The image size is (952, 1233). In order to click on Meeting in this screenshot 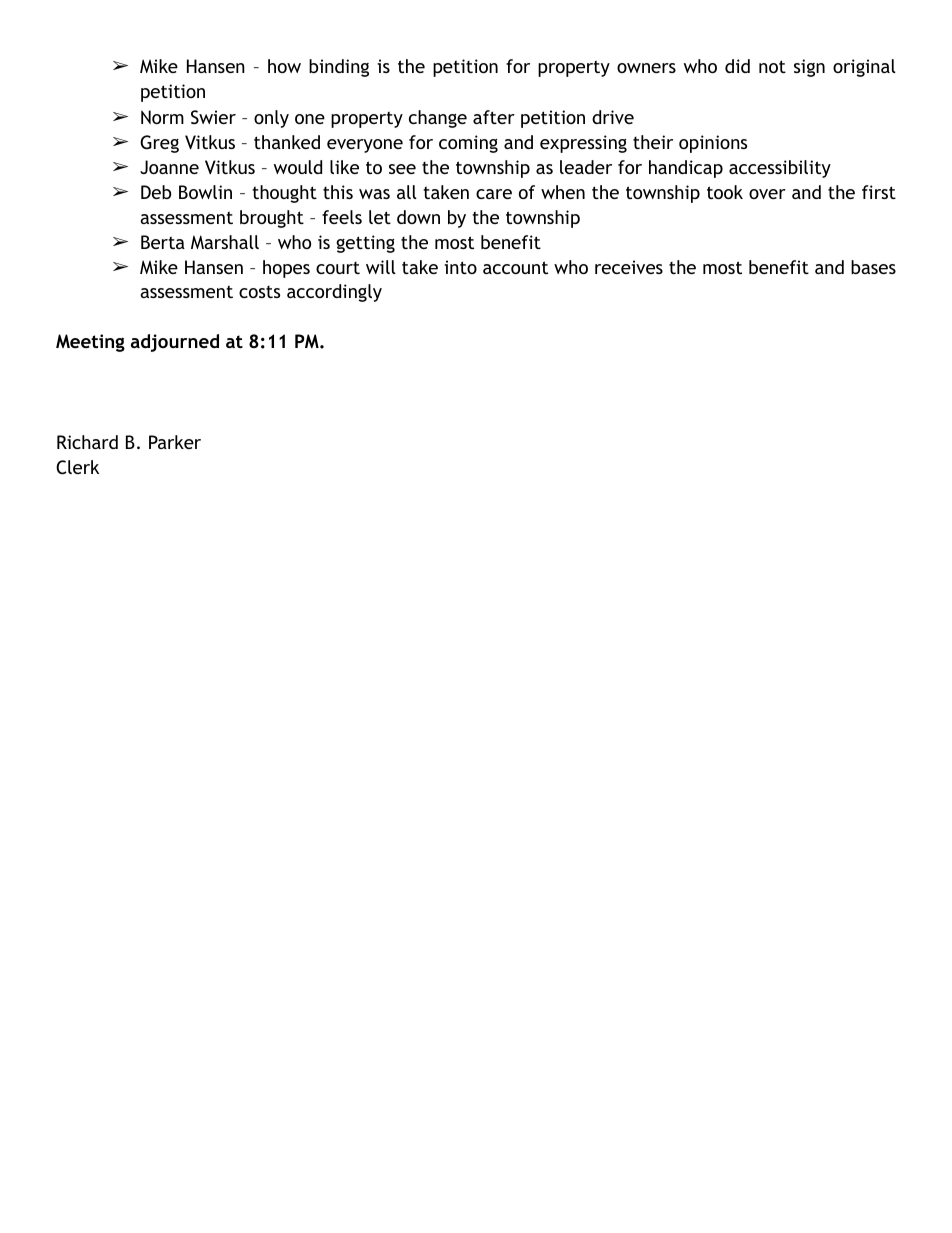, I will do `click(90, 343)`.
